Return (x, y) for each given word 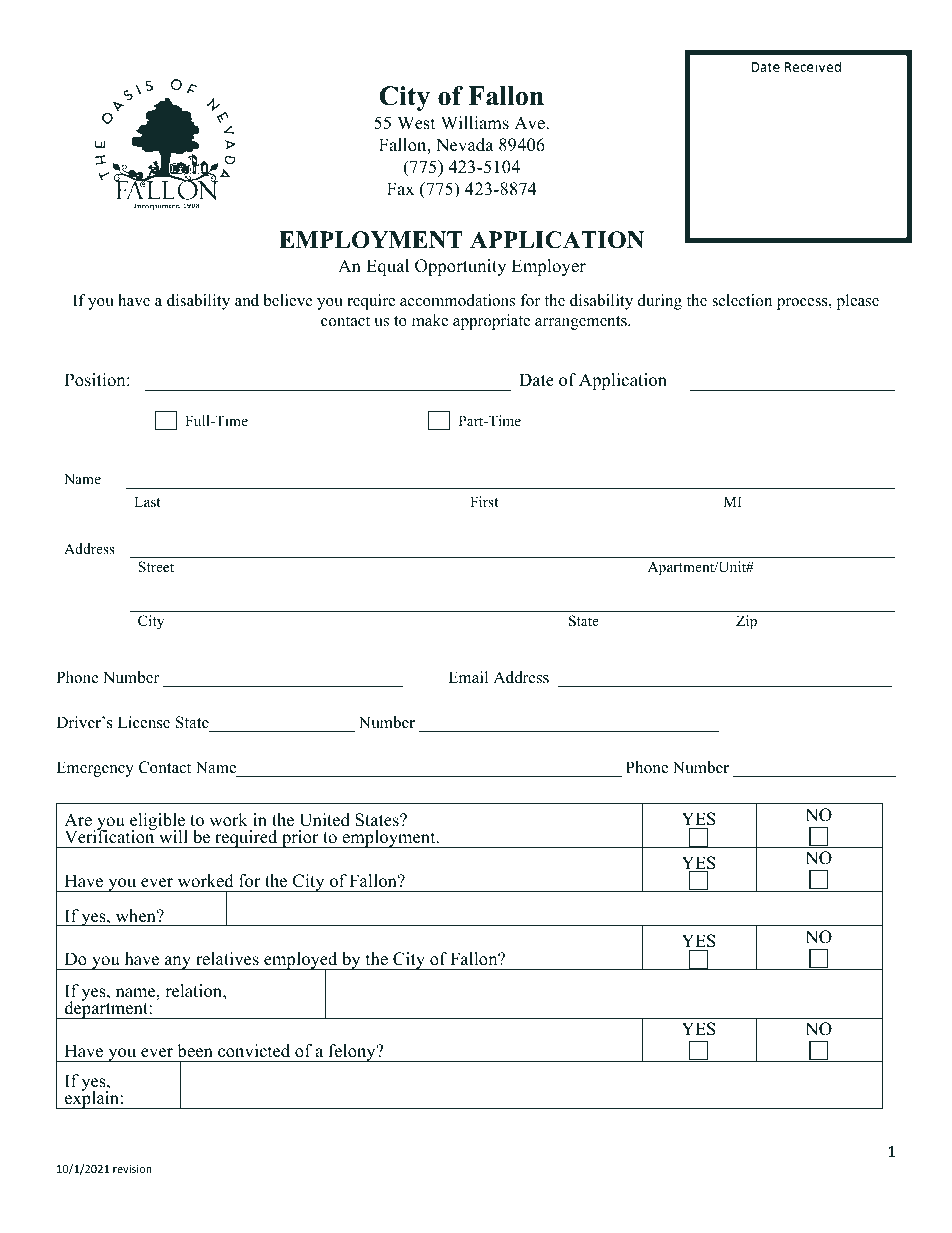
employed (301, 962)
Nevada (465, 145)
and (247, 300)
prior (300, 839)
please (857, 302)
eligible (157, 823)
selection (742, 300)
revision (132, 1169)
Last (147, 501)
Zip (746, 622)
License (144, 722)
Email (468, 677)
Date (536, 380)
